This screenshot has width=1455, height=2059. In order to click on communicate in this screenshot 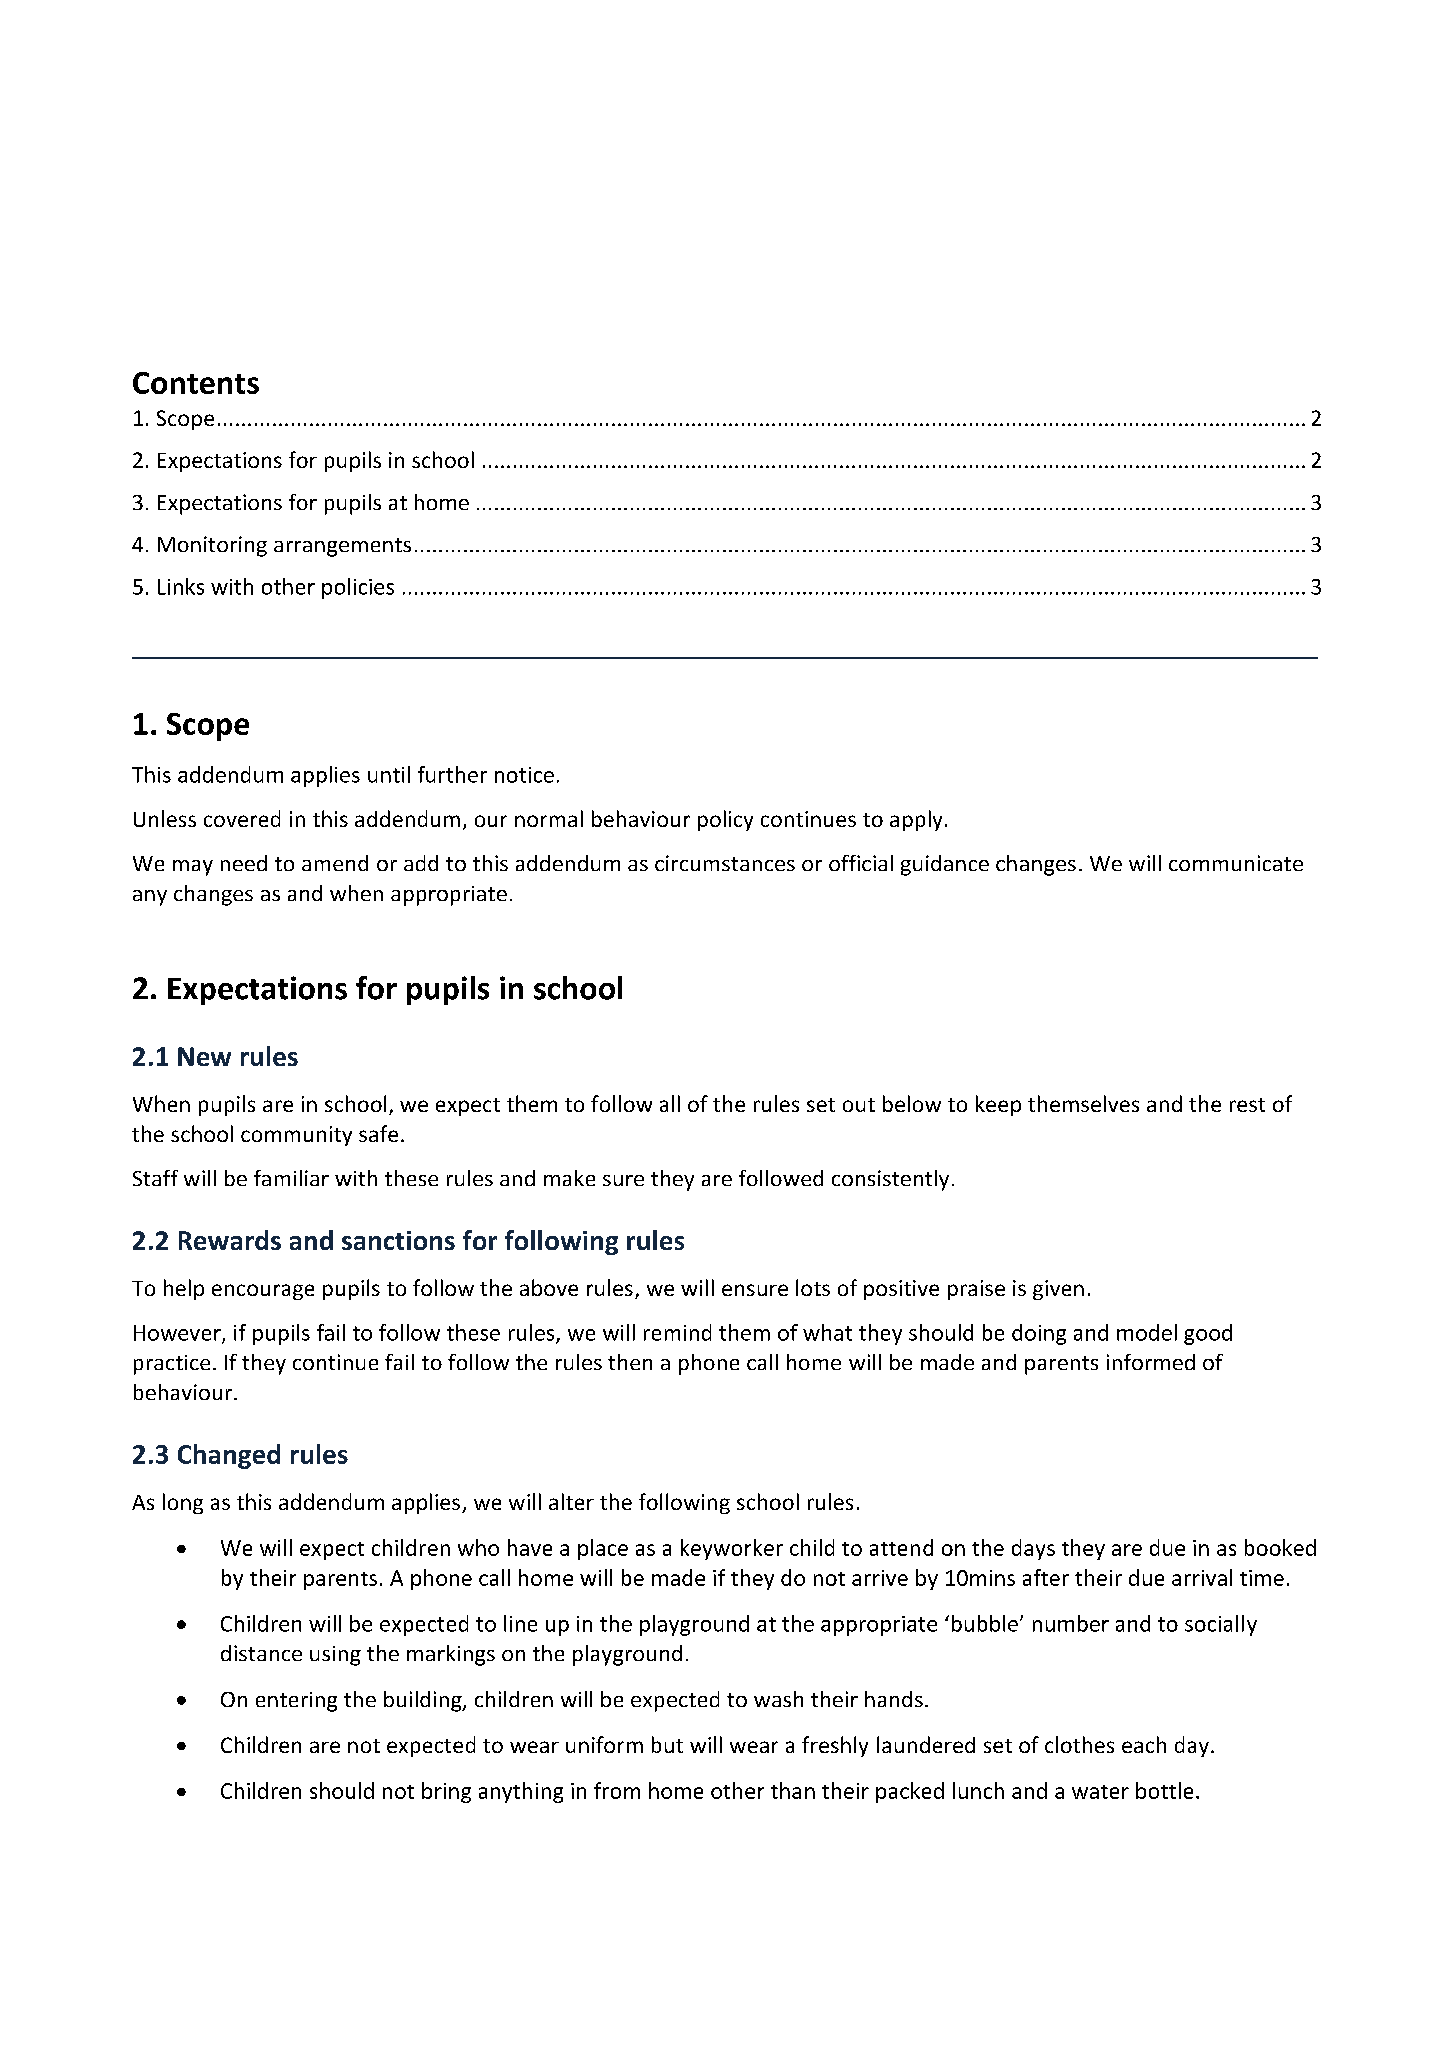, I will do `click(1236, 863)`.
